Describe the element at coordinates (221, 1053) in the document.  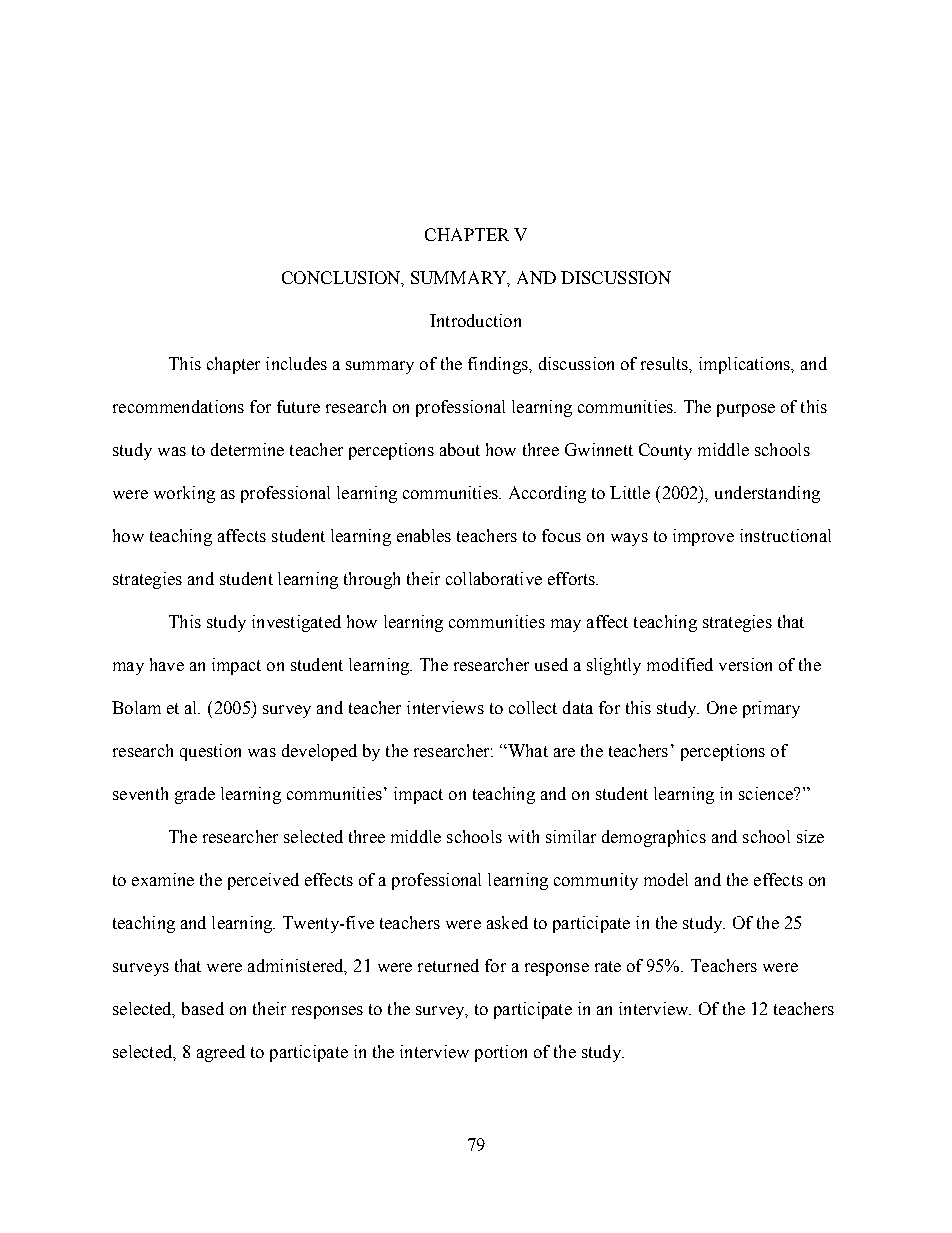
I see `agreed` at that location.
